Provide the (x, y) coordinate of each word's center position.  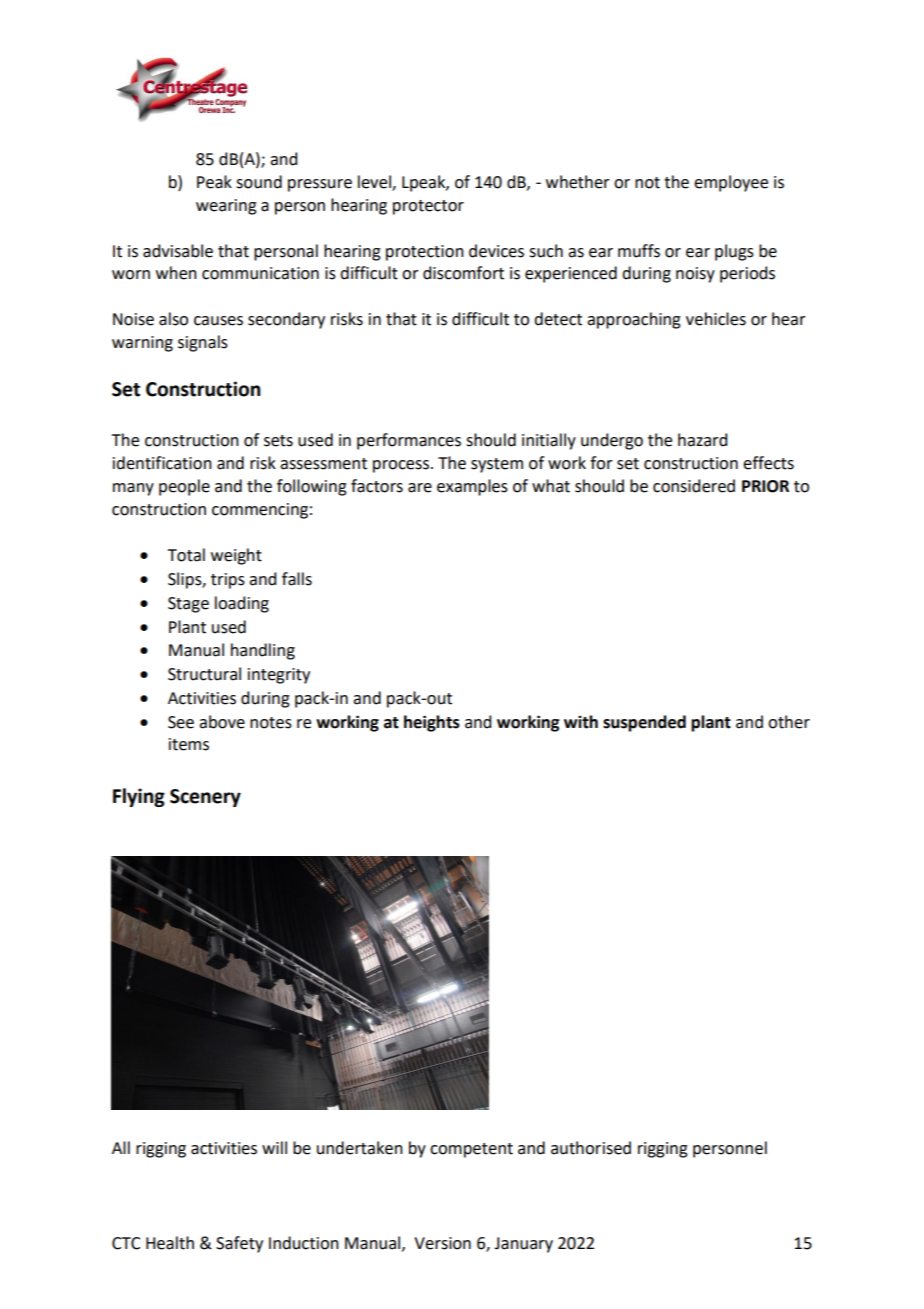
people (184, 487)
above (222, 722)
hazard (702, 440)
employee (731, 183)
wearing (226, 207)
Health (170, 1243)
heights (432, 723)
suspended (644, 723)
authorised (591, 1148)
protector (428, 207)
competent (471, 1150)
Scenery (205, 798)
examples (472, 487)
